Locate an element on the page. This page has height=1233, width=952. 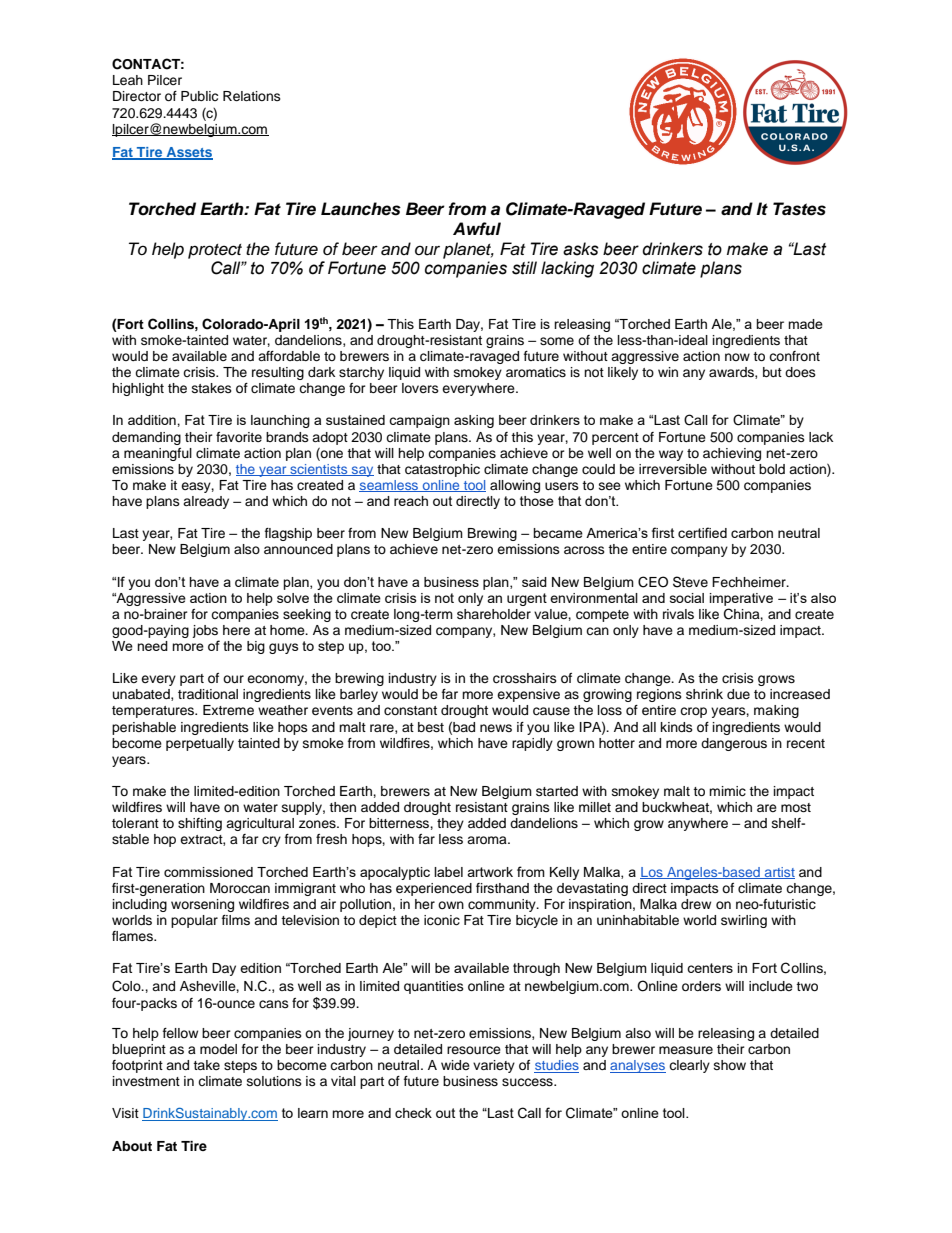
imperative is located at coordinates (741, 599).
